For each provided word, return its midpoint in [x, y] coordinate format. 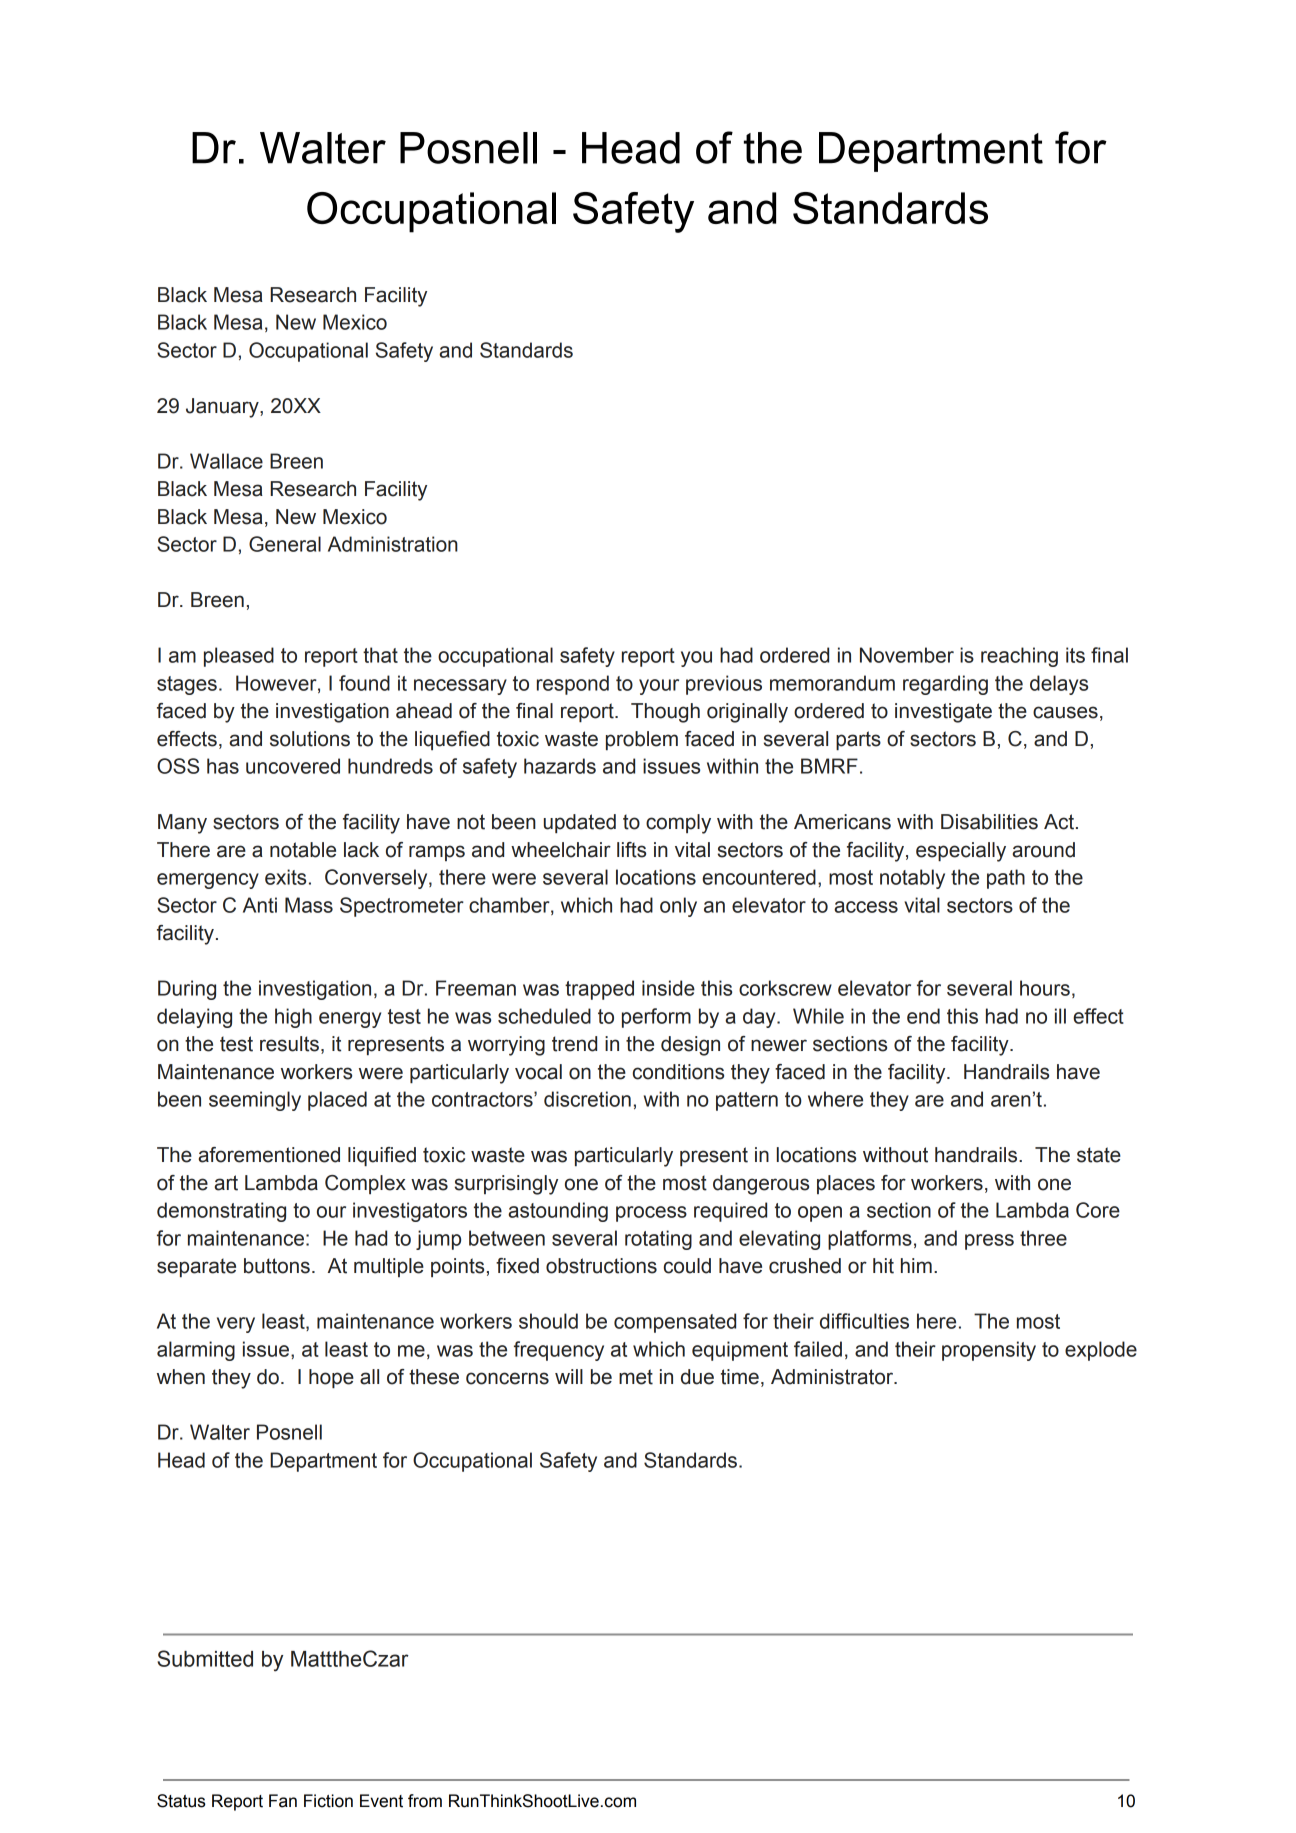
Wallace [226, 461]
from [425, 1801]
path [1006, 879]
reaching [1019, 657]
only [678, 907]
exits [285, 877]
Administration [393, 544]
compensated [675, 1323]
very [236, 1325]
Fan [283, 1801]
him [916, 1265]
